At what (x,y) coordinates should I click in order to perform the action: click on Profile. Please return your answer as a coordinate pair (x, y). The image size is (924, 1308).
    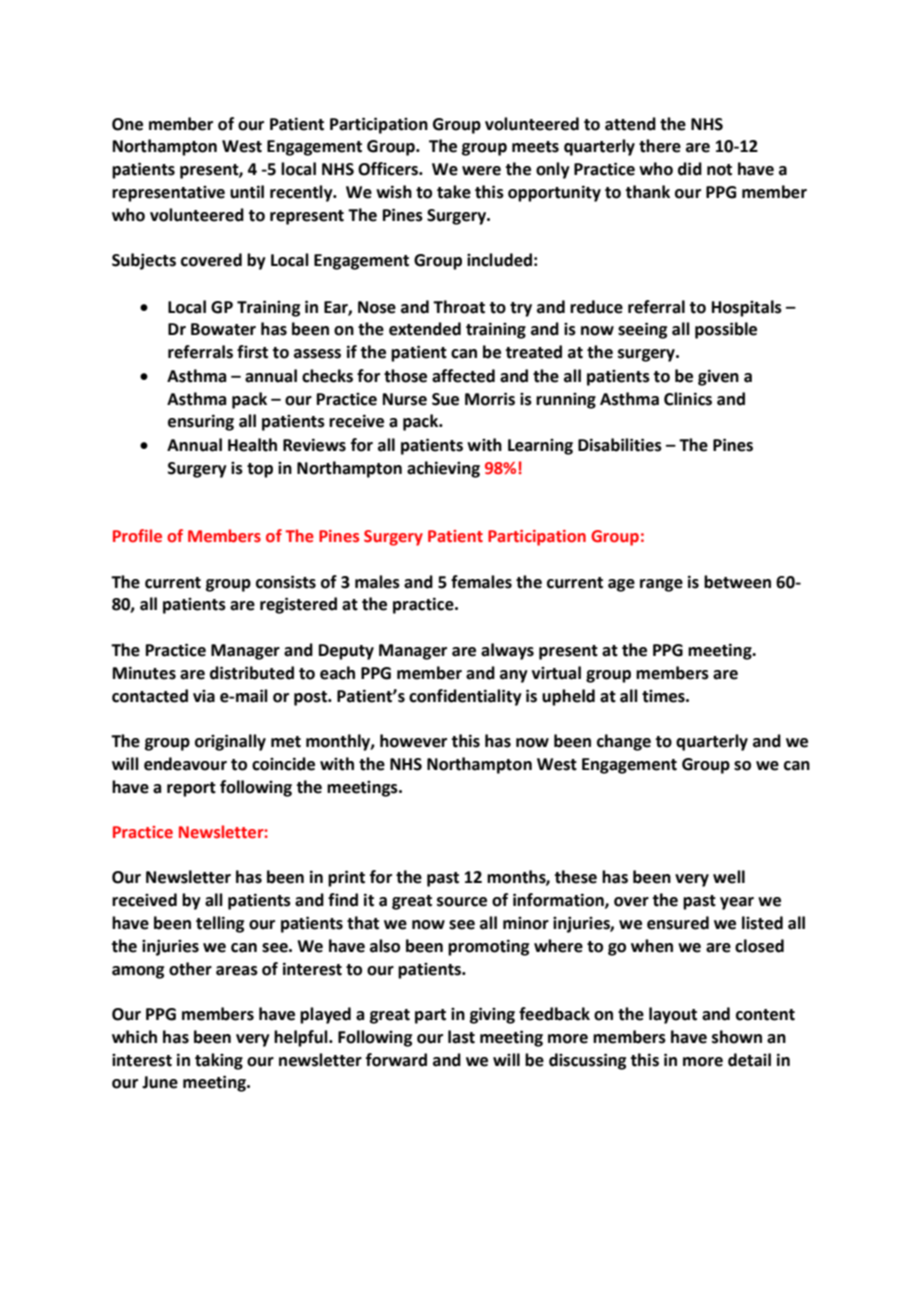
    Looking at the image, I should click on (137, 536).
